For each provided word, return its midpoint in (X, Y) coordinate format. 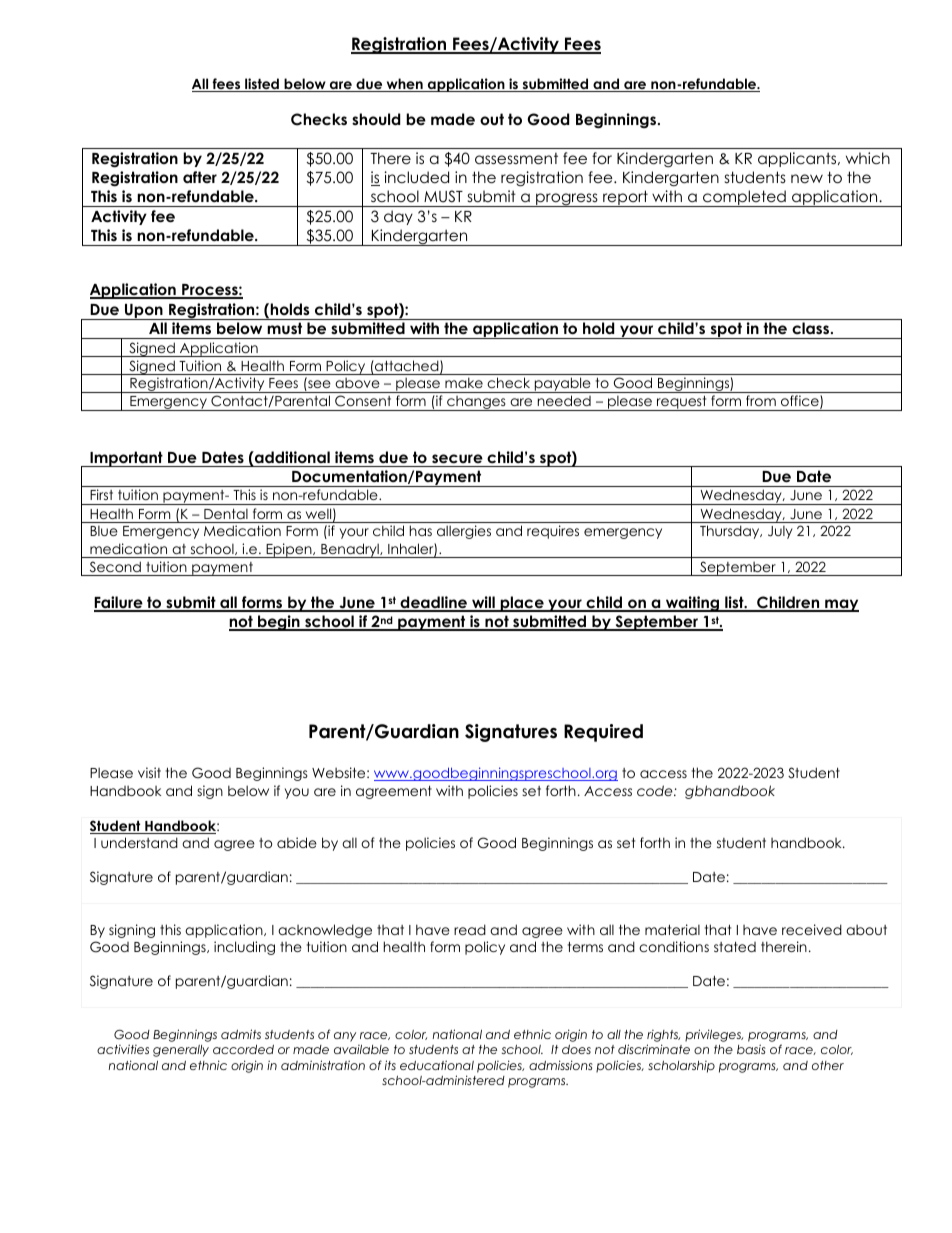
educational (437, 1065)
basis (751, 1049)
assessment (516, 159)
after (200, 177)
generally (181, 1051)
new (807, 178)
